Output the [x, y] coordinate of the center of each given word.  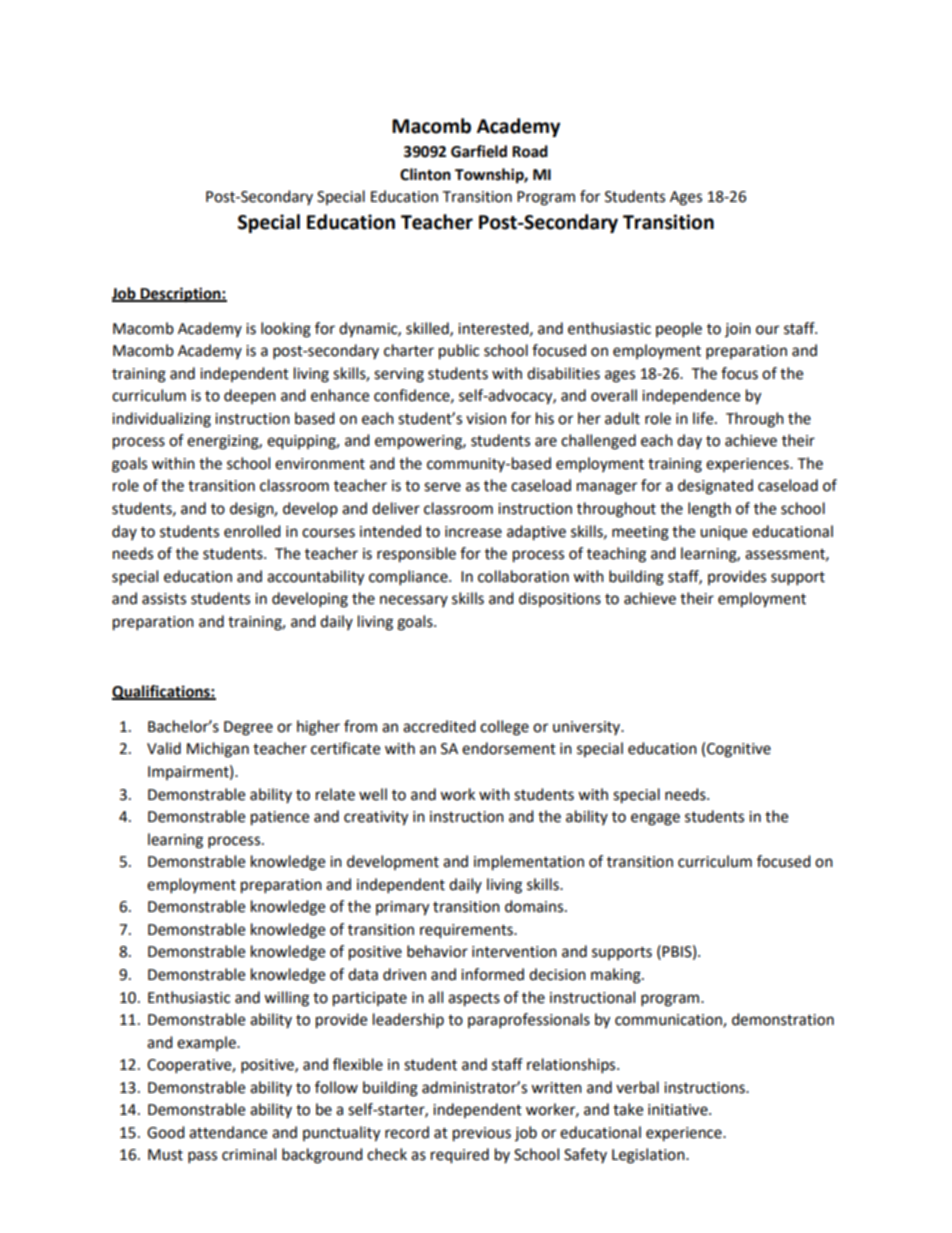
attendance [228, 1132]
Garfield [479, 151]
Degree [248, 728]
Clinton [425, 174]
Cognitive [739, 750]
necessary [414, 601]
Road [530, 151]
